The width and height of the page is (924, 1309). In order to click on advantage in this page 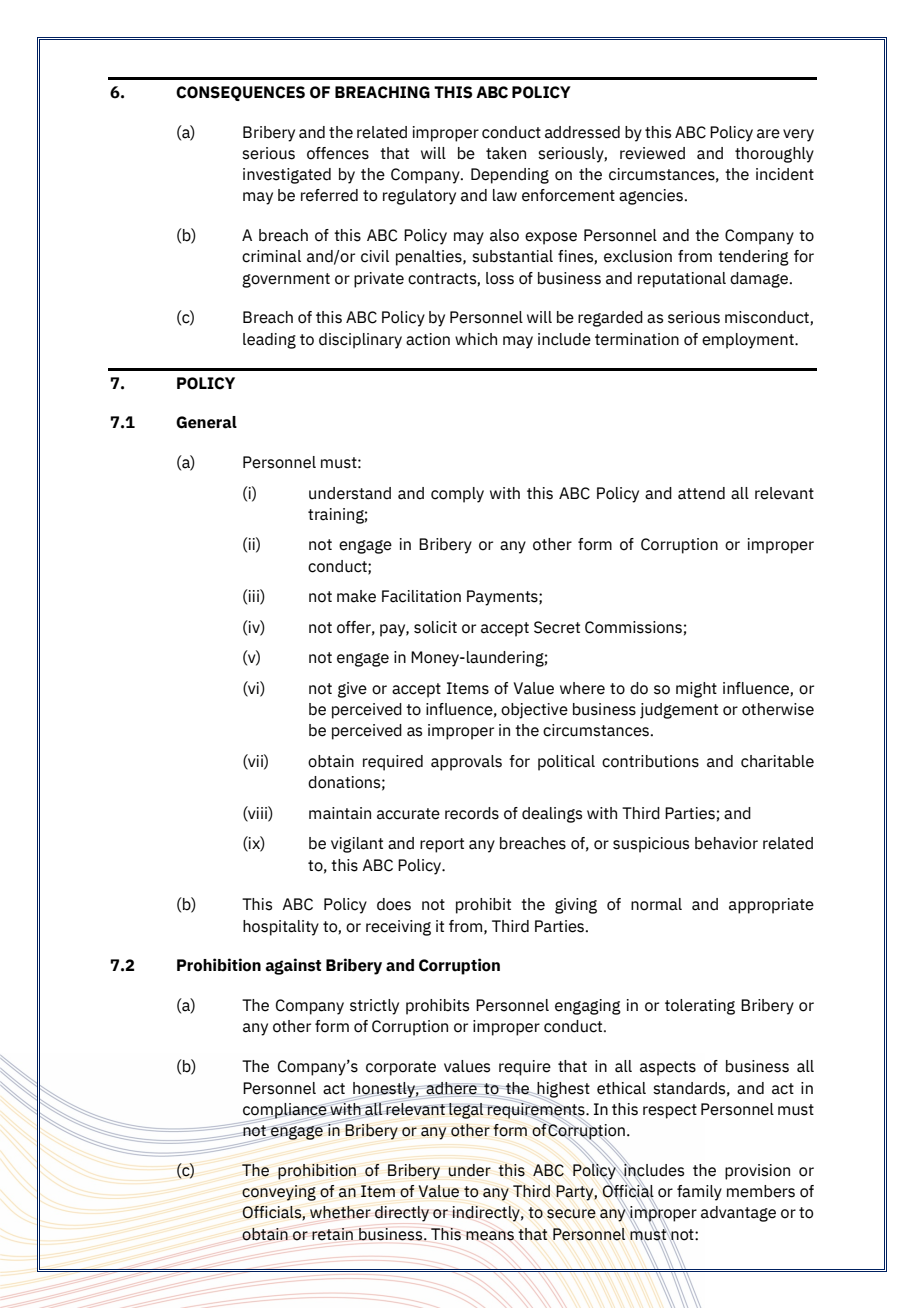, I will do `click(738, 1214)`.
